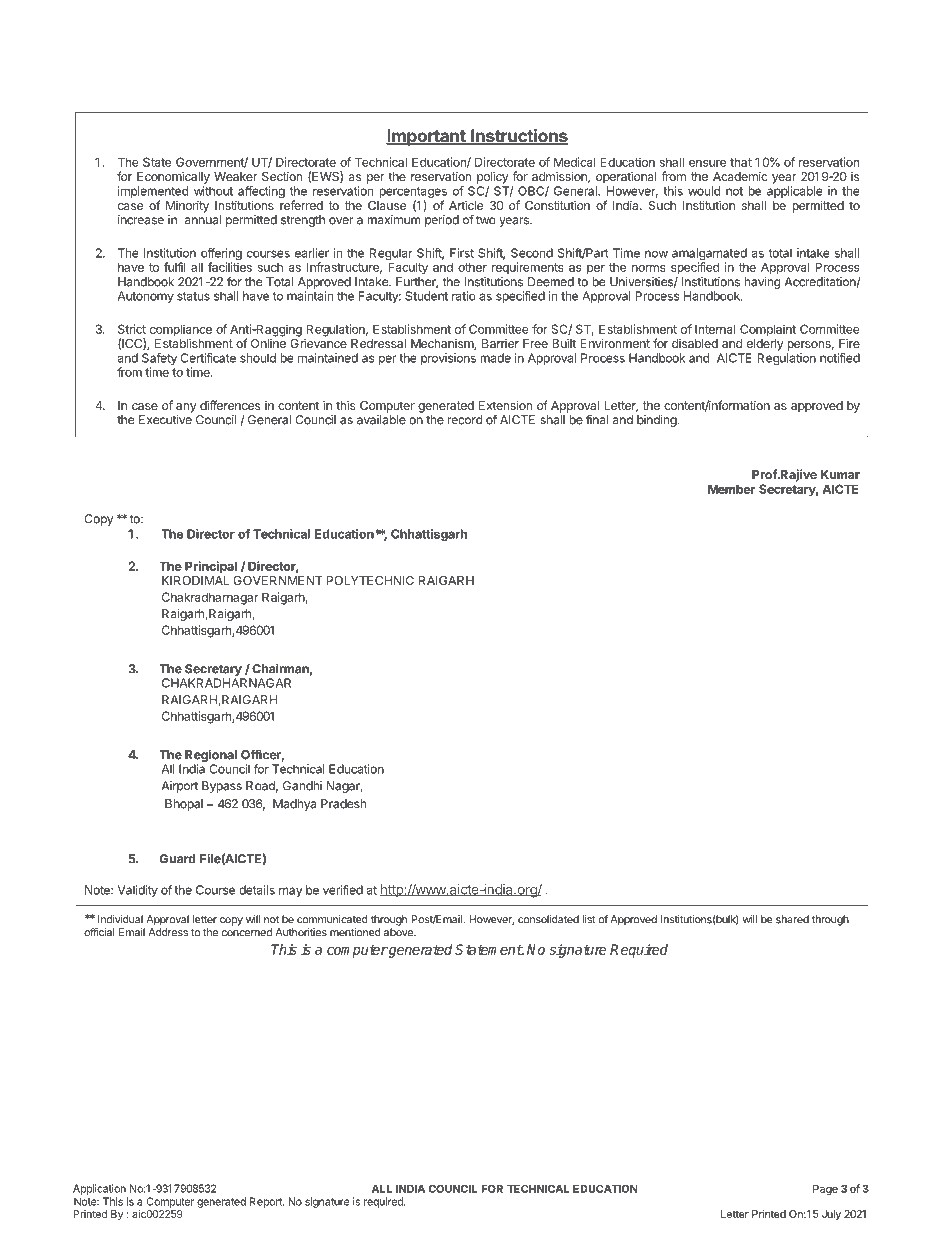 The image size is (952, 1233). I want to click on Member, so click(731, 489).
